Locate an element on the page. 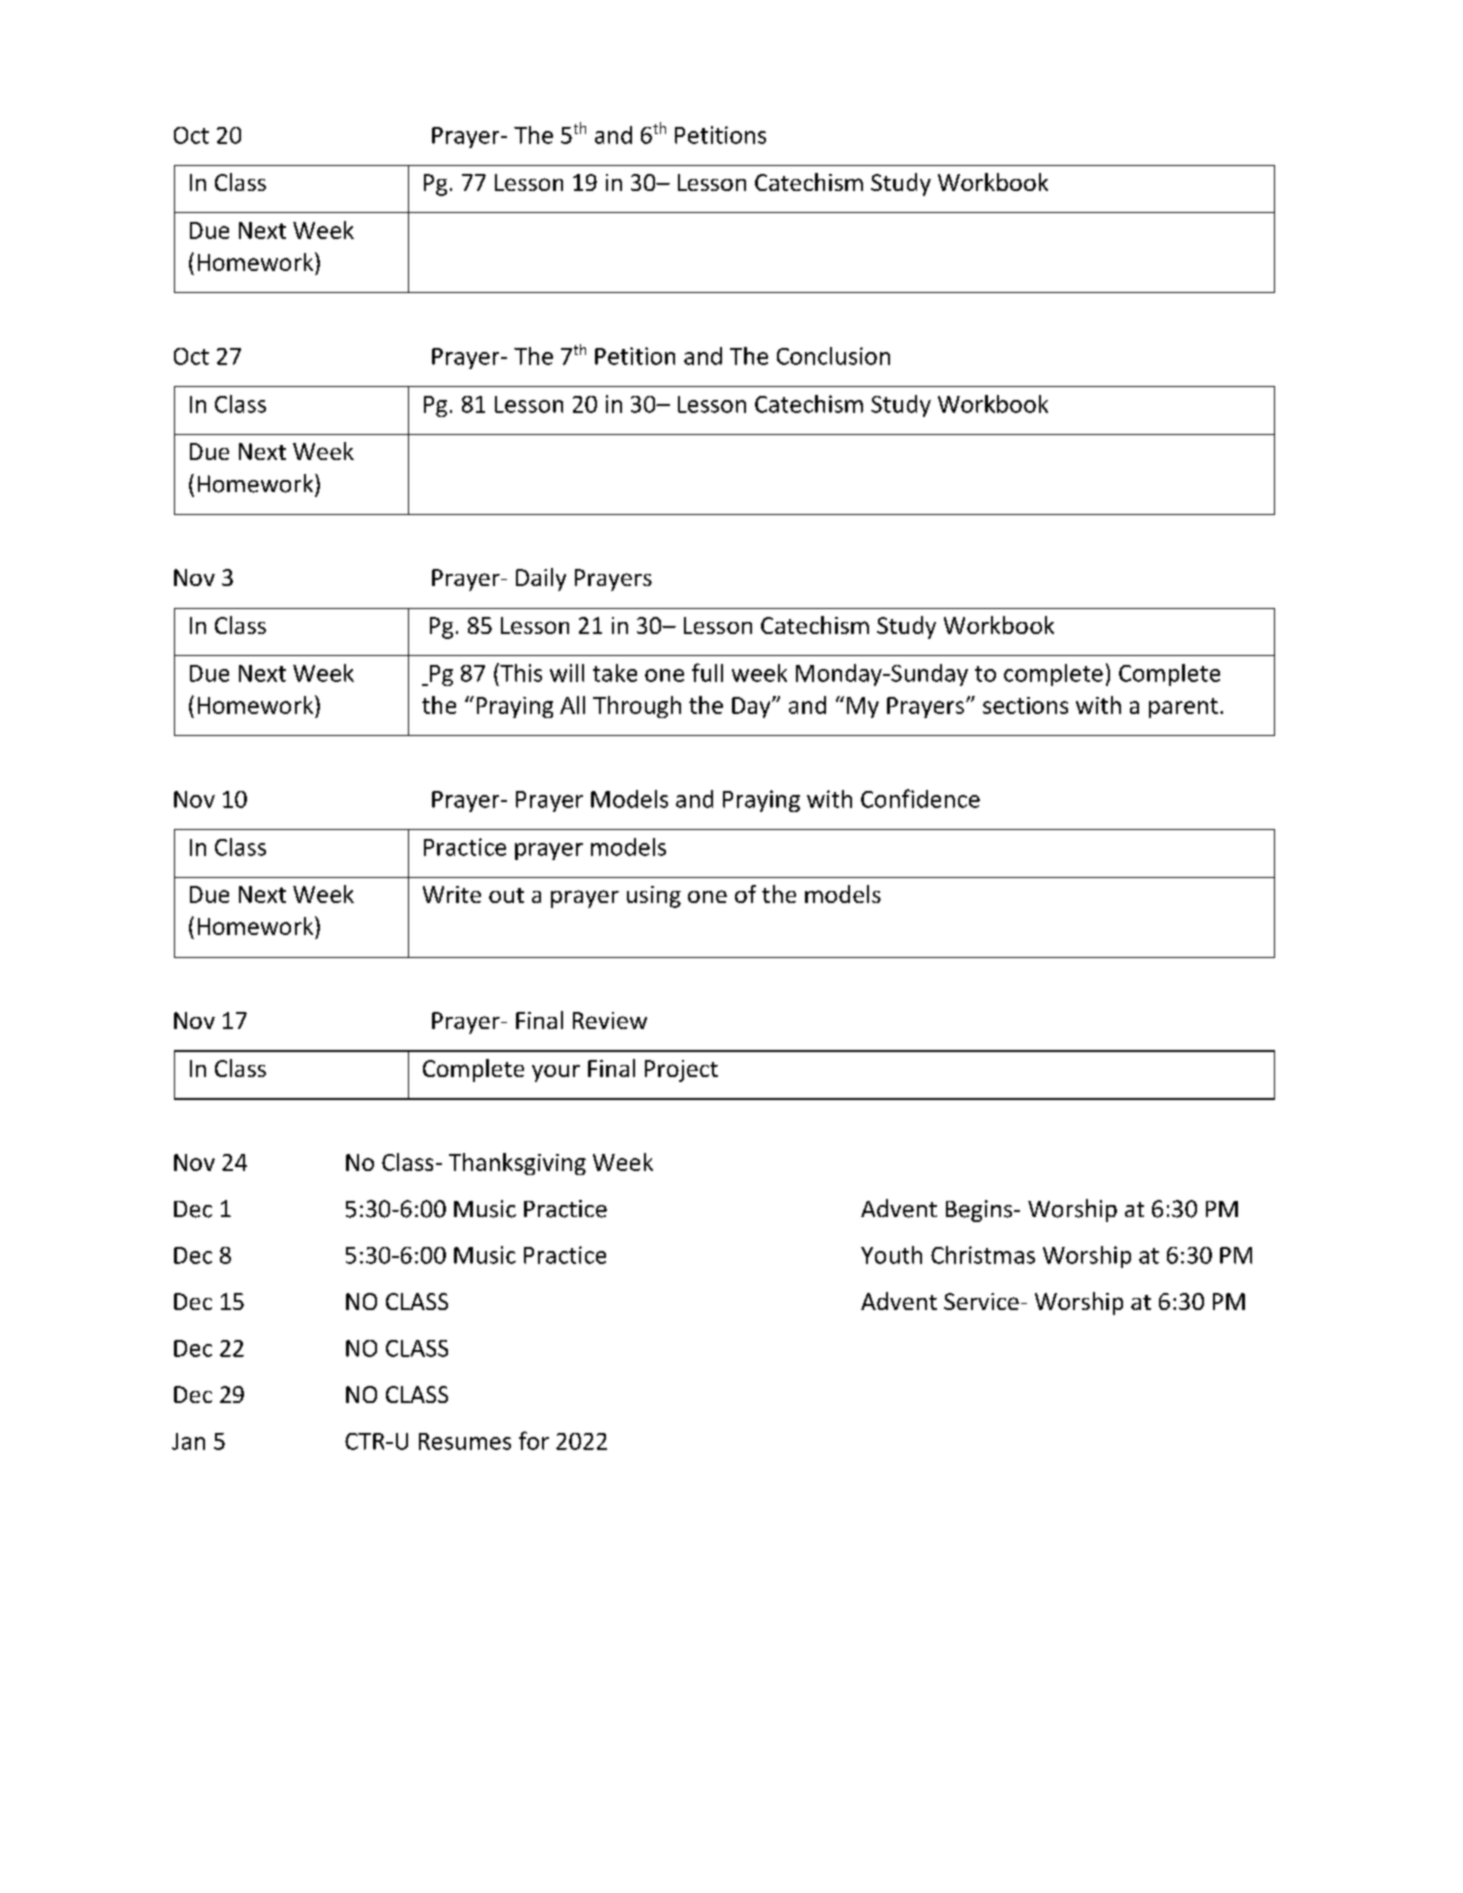  Christmas is located at coordinates (983, 1255).
